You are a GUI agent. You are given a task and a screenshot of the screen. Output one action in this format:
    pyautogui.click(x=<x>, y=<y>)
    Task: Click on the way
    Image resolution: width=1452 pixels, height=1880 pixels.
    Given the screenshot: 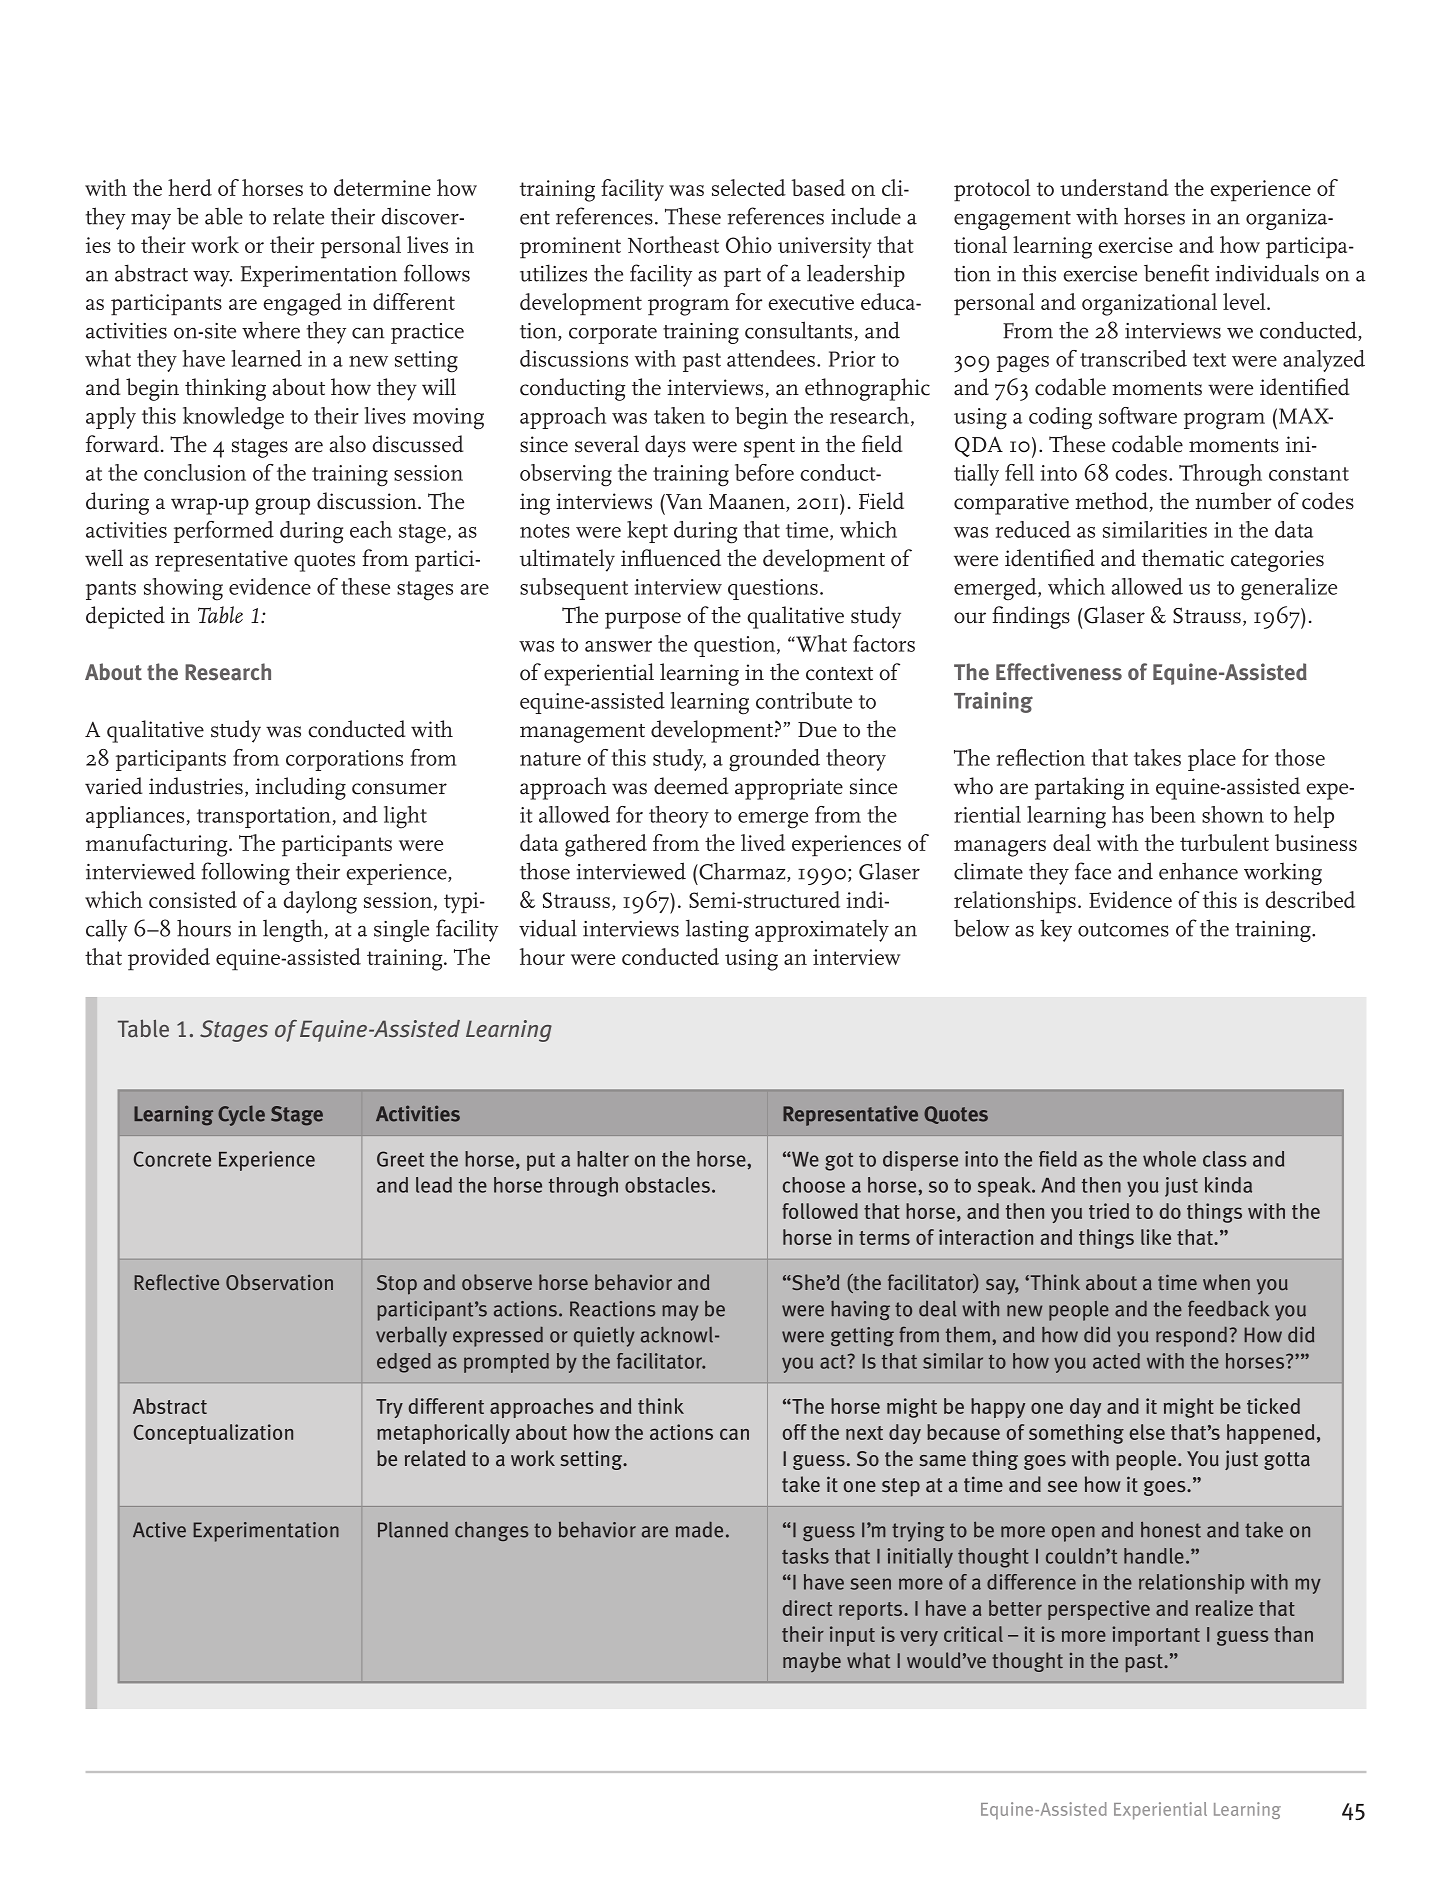 What is the action you would take?
    pyautogui.click(x=212, y=279)
